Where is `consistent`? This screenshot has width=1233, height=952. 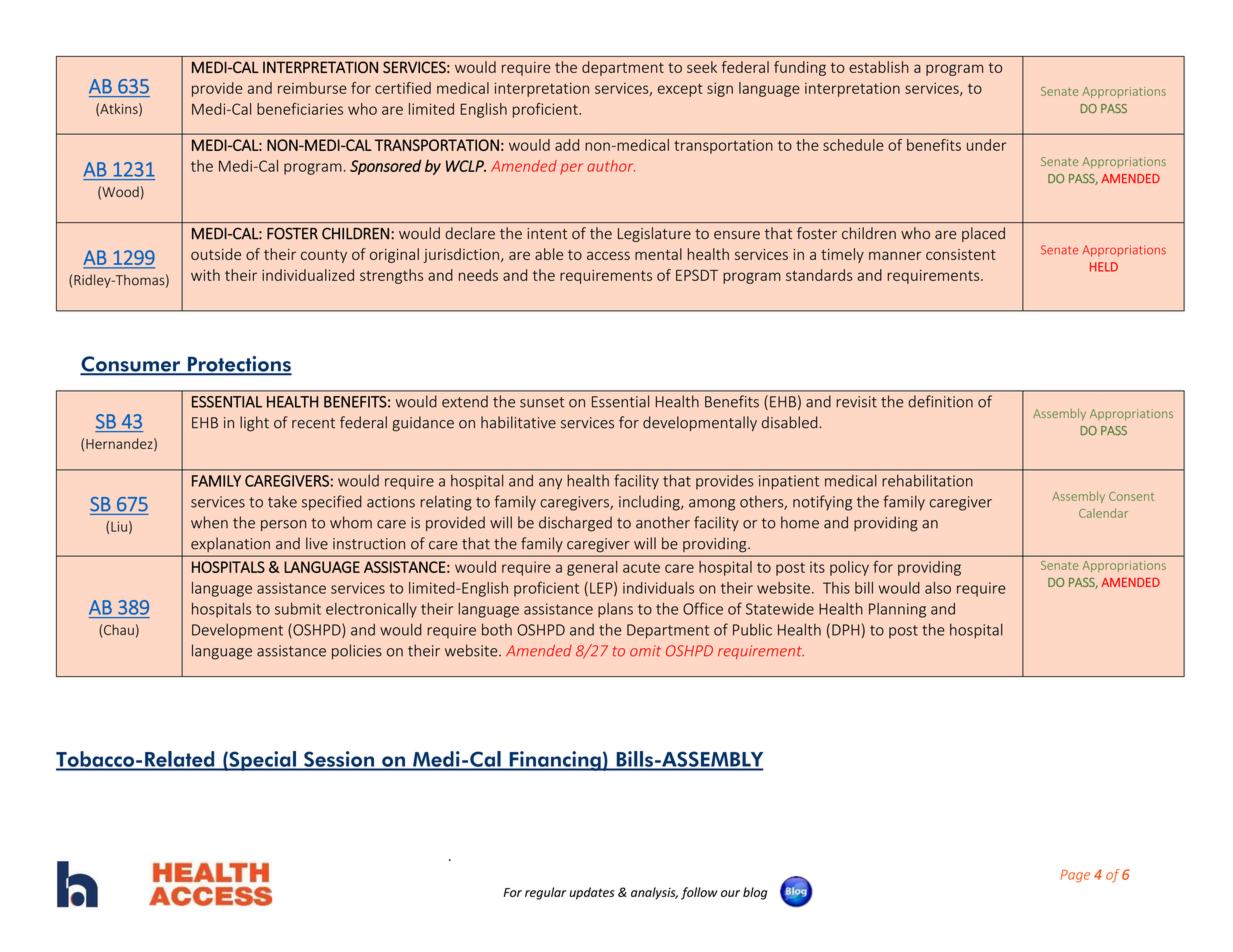 consistent is located at coordinates (961, 254).
